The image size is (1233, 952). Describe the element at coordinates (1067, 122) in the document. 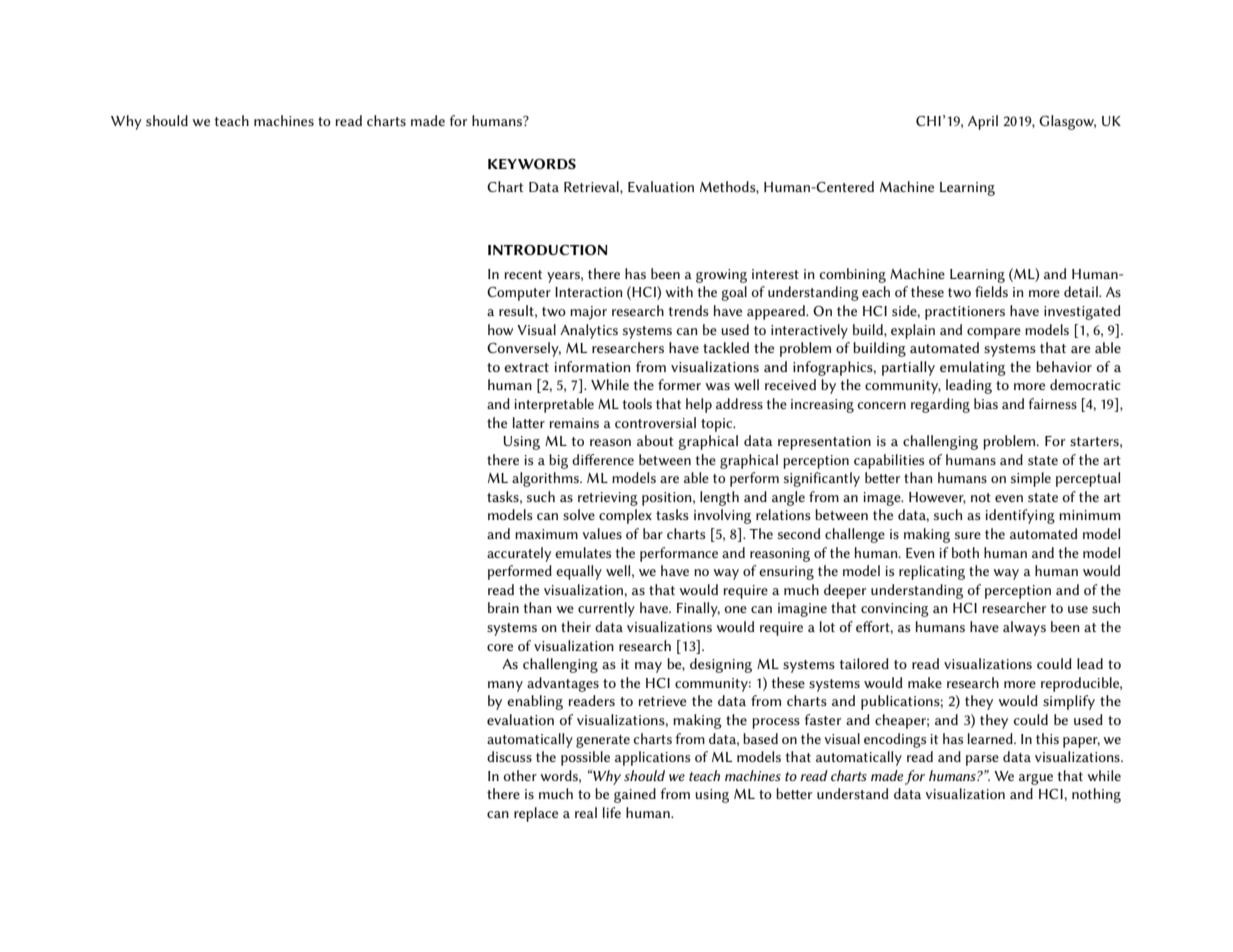

I see `Glasgow` at that location.
